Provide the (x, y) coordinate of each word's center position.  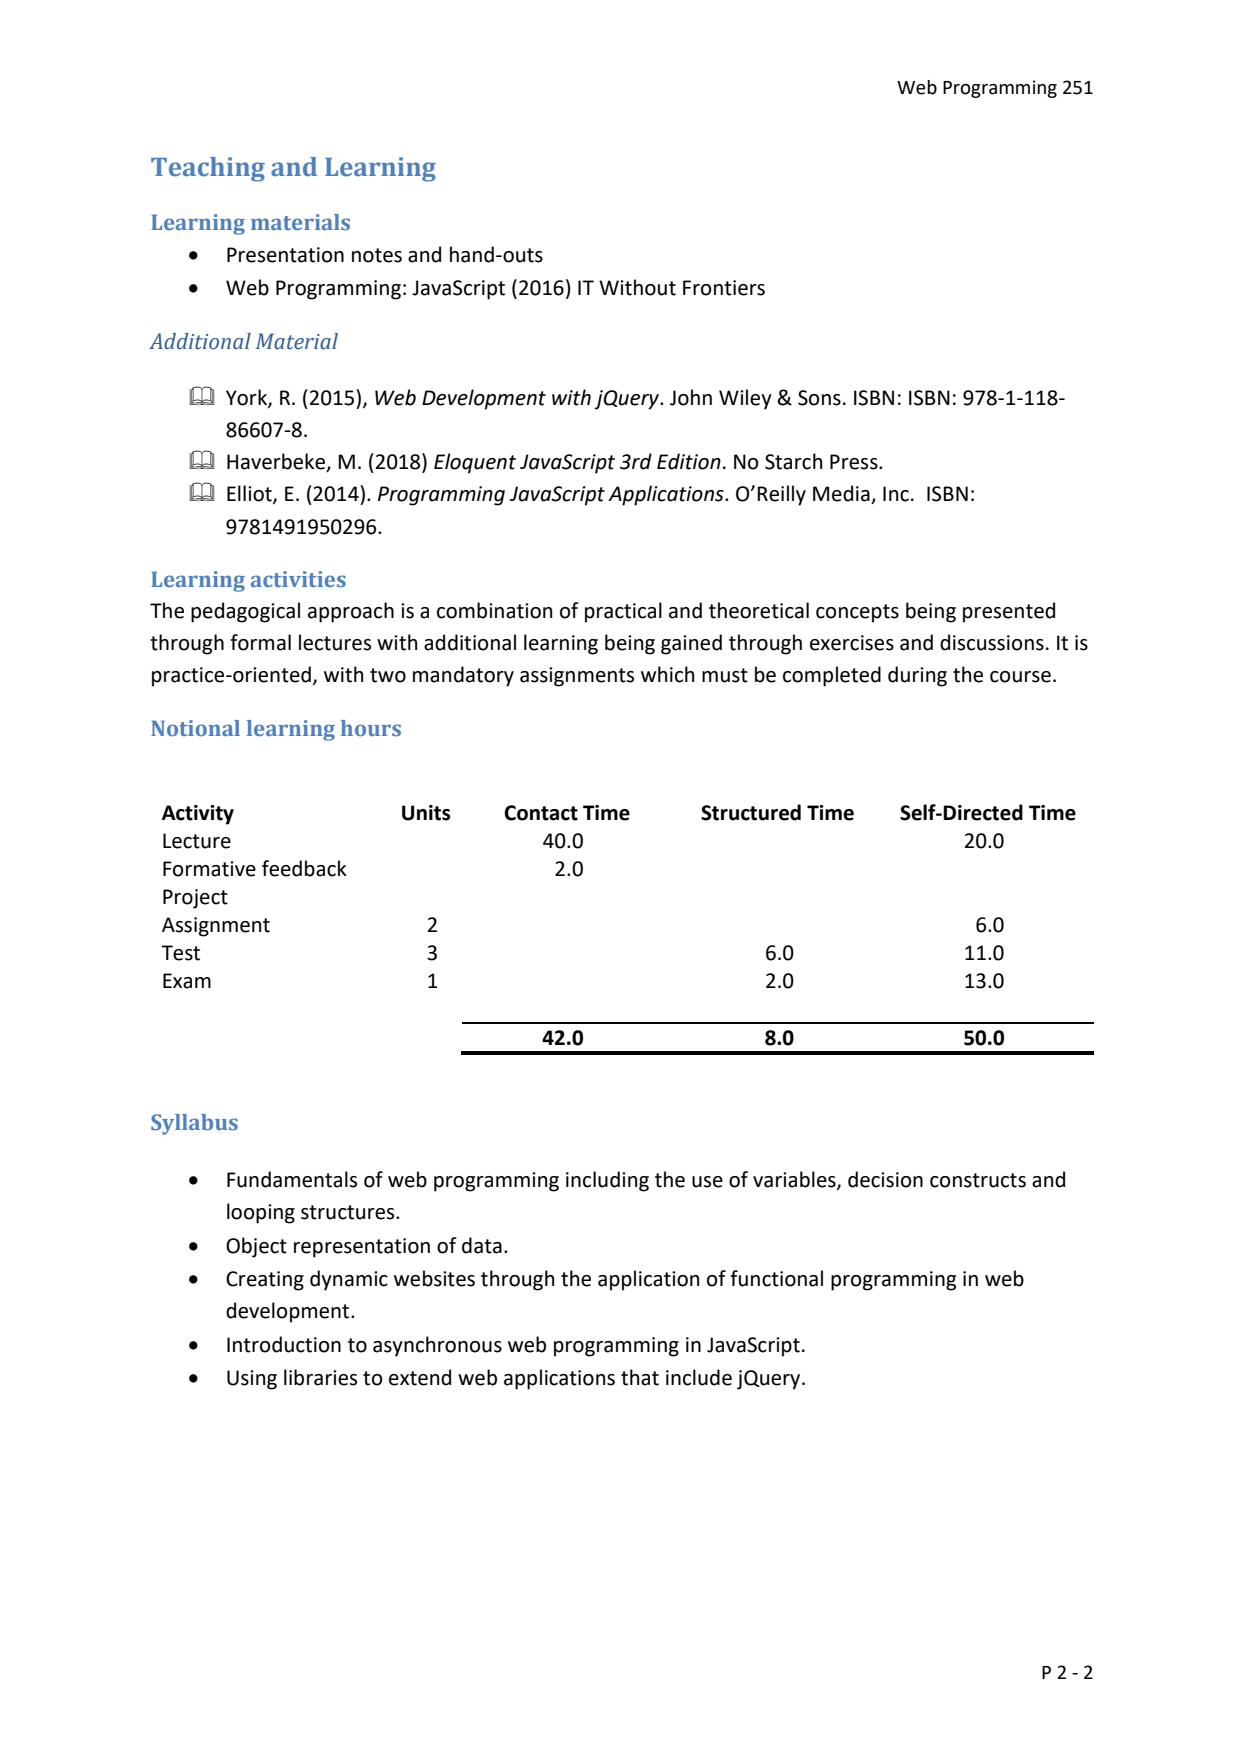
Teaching (208, 169)
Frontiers (724, 288)
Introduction (284, 1344)
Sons (819, 398)
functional (776, 1278)
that (640, 1377)
